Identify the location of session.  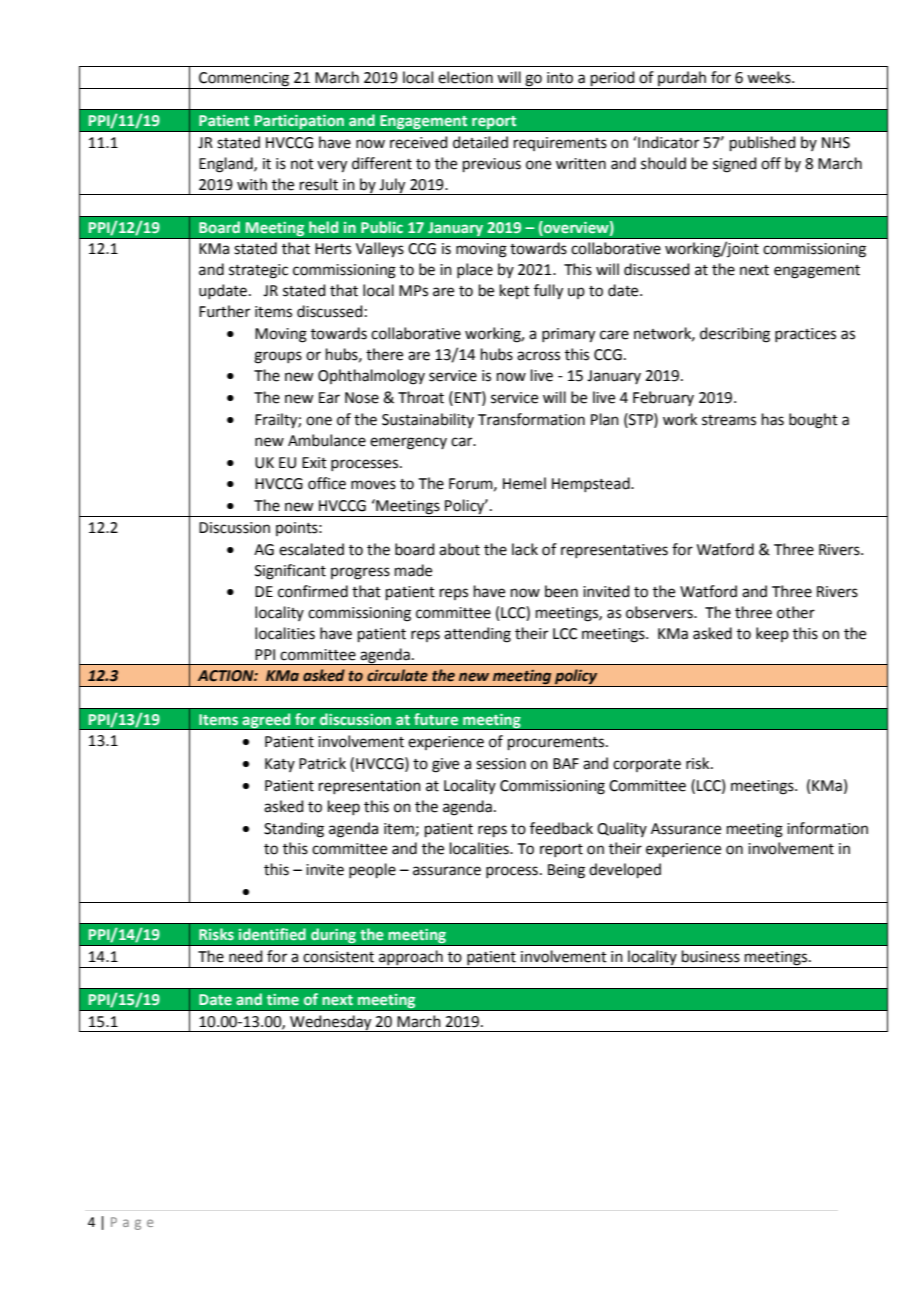
(501, 764).
